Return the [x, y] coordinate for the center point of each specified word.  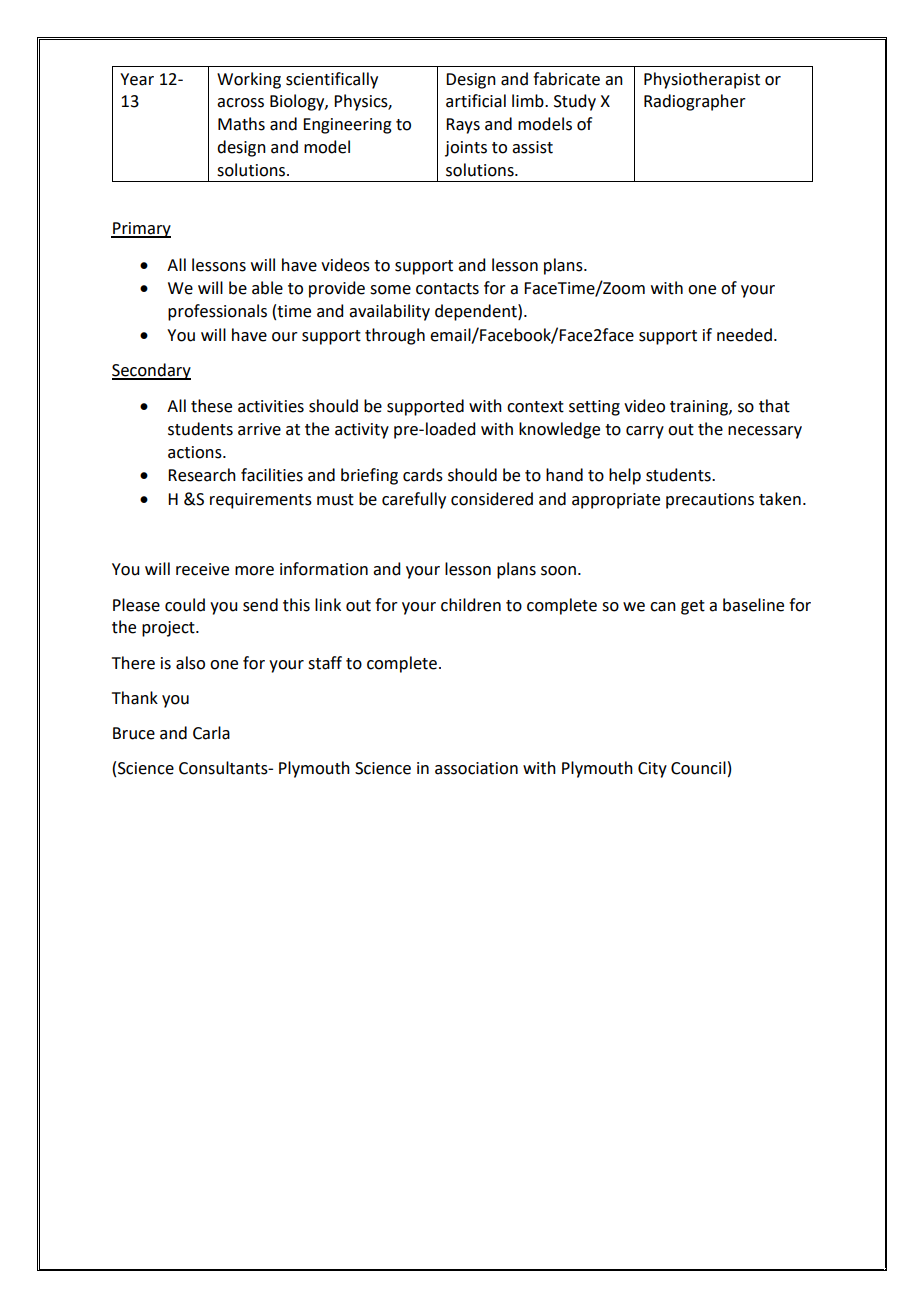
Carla [211, 733]
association [476, 768]
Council [698, 768]
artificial [476, 101]
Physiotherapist [702, 80]
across [240, 103]
